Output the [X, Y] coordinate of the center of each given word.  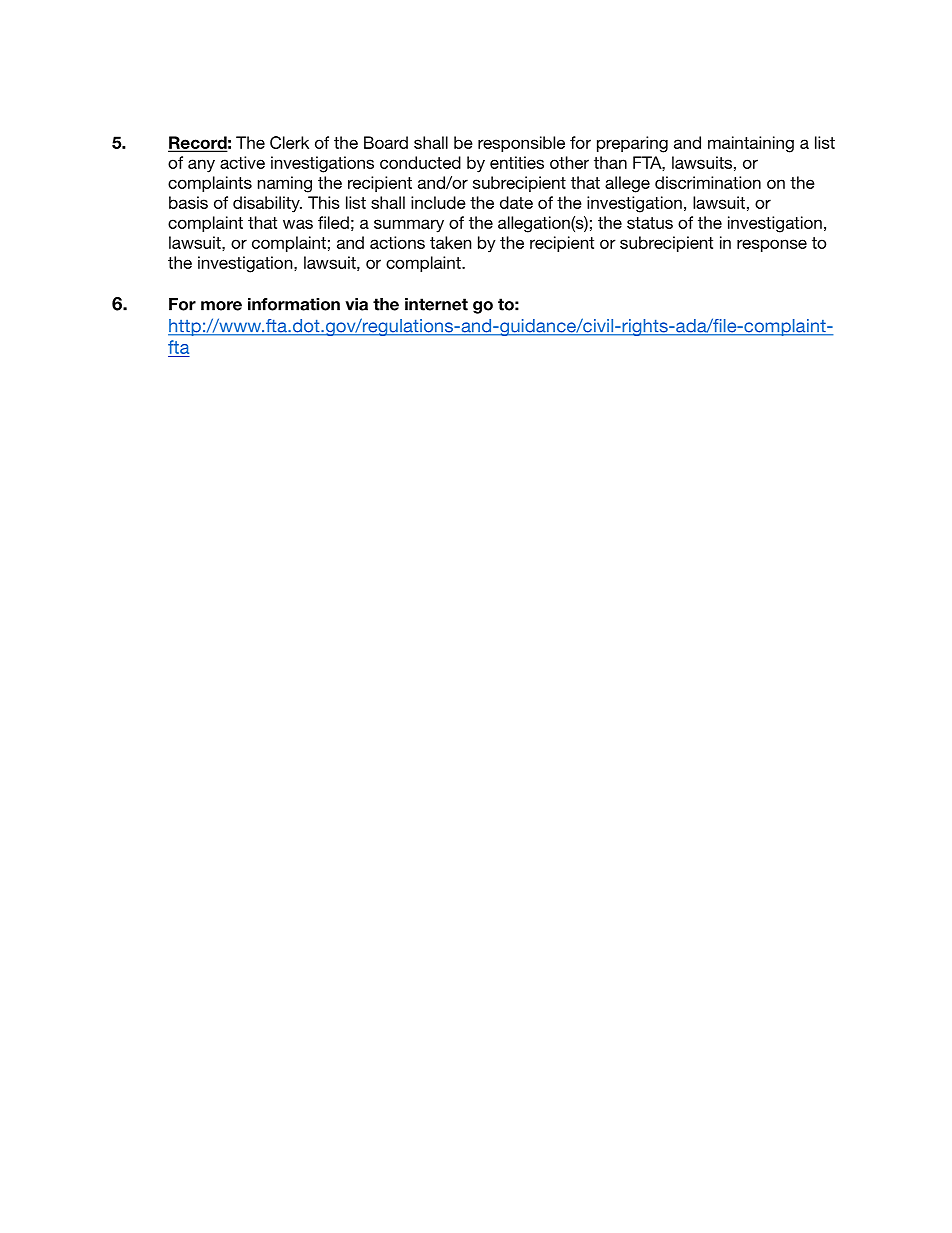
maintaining [751, 144]
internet [436, 304]
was [298, 224]
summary [409, 226]
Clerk [289, 142]
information [294, 304]
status [650, 223]
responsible [521, 144]
